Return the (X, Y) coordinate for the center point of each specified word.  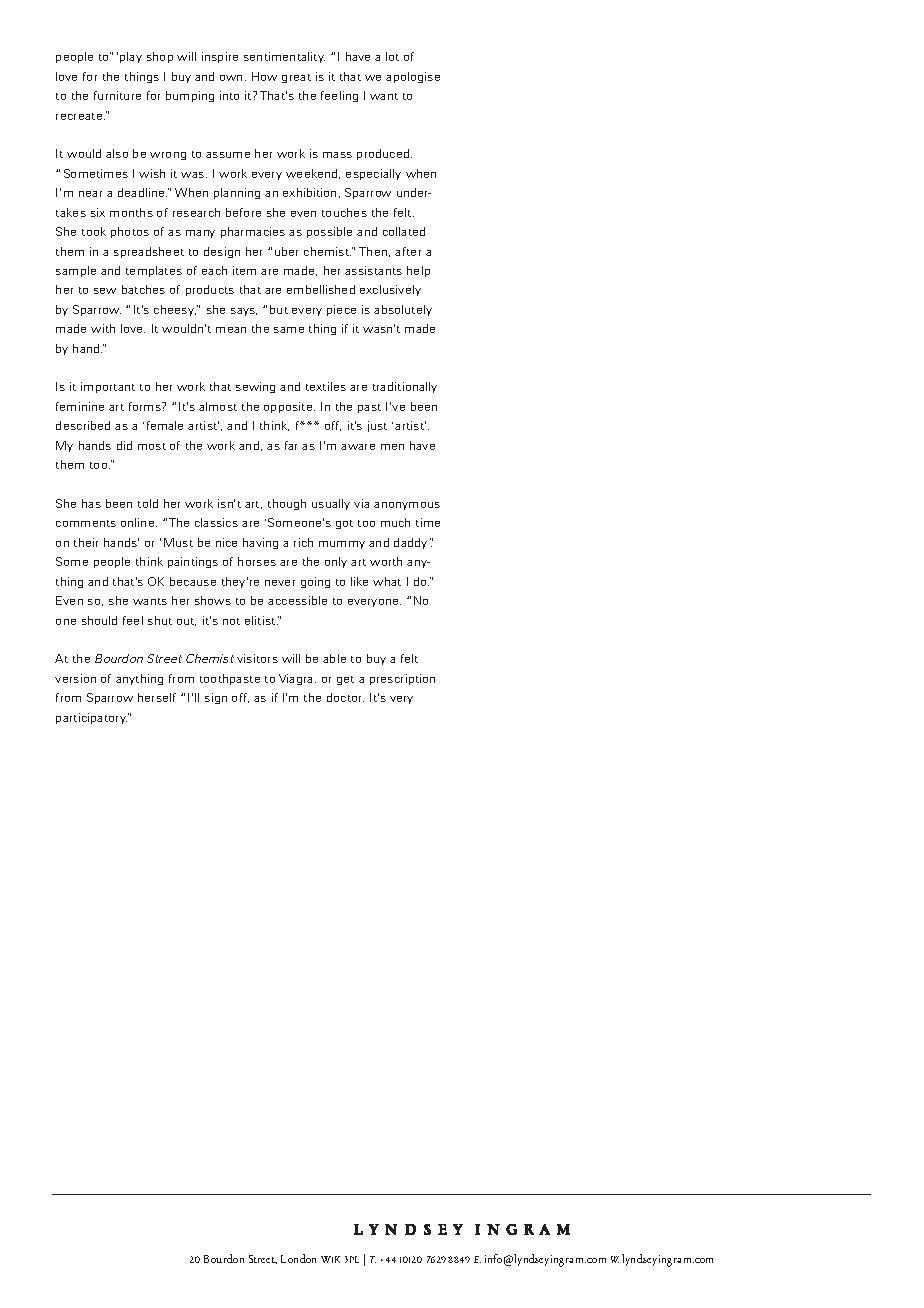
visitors (257, 658)
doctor (345, 697)
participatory (92, 718)
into (229, 95)
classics (216, 522)
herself (157, 697)
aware (358, 447)
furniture (117, 95)
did (124, 445)
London (298, 1258)
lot (392, 56)
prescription (402, 679)
